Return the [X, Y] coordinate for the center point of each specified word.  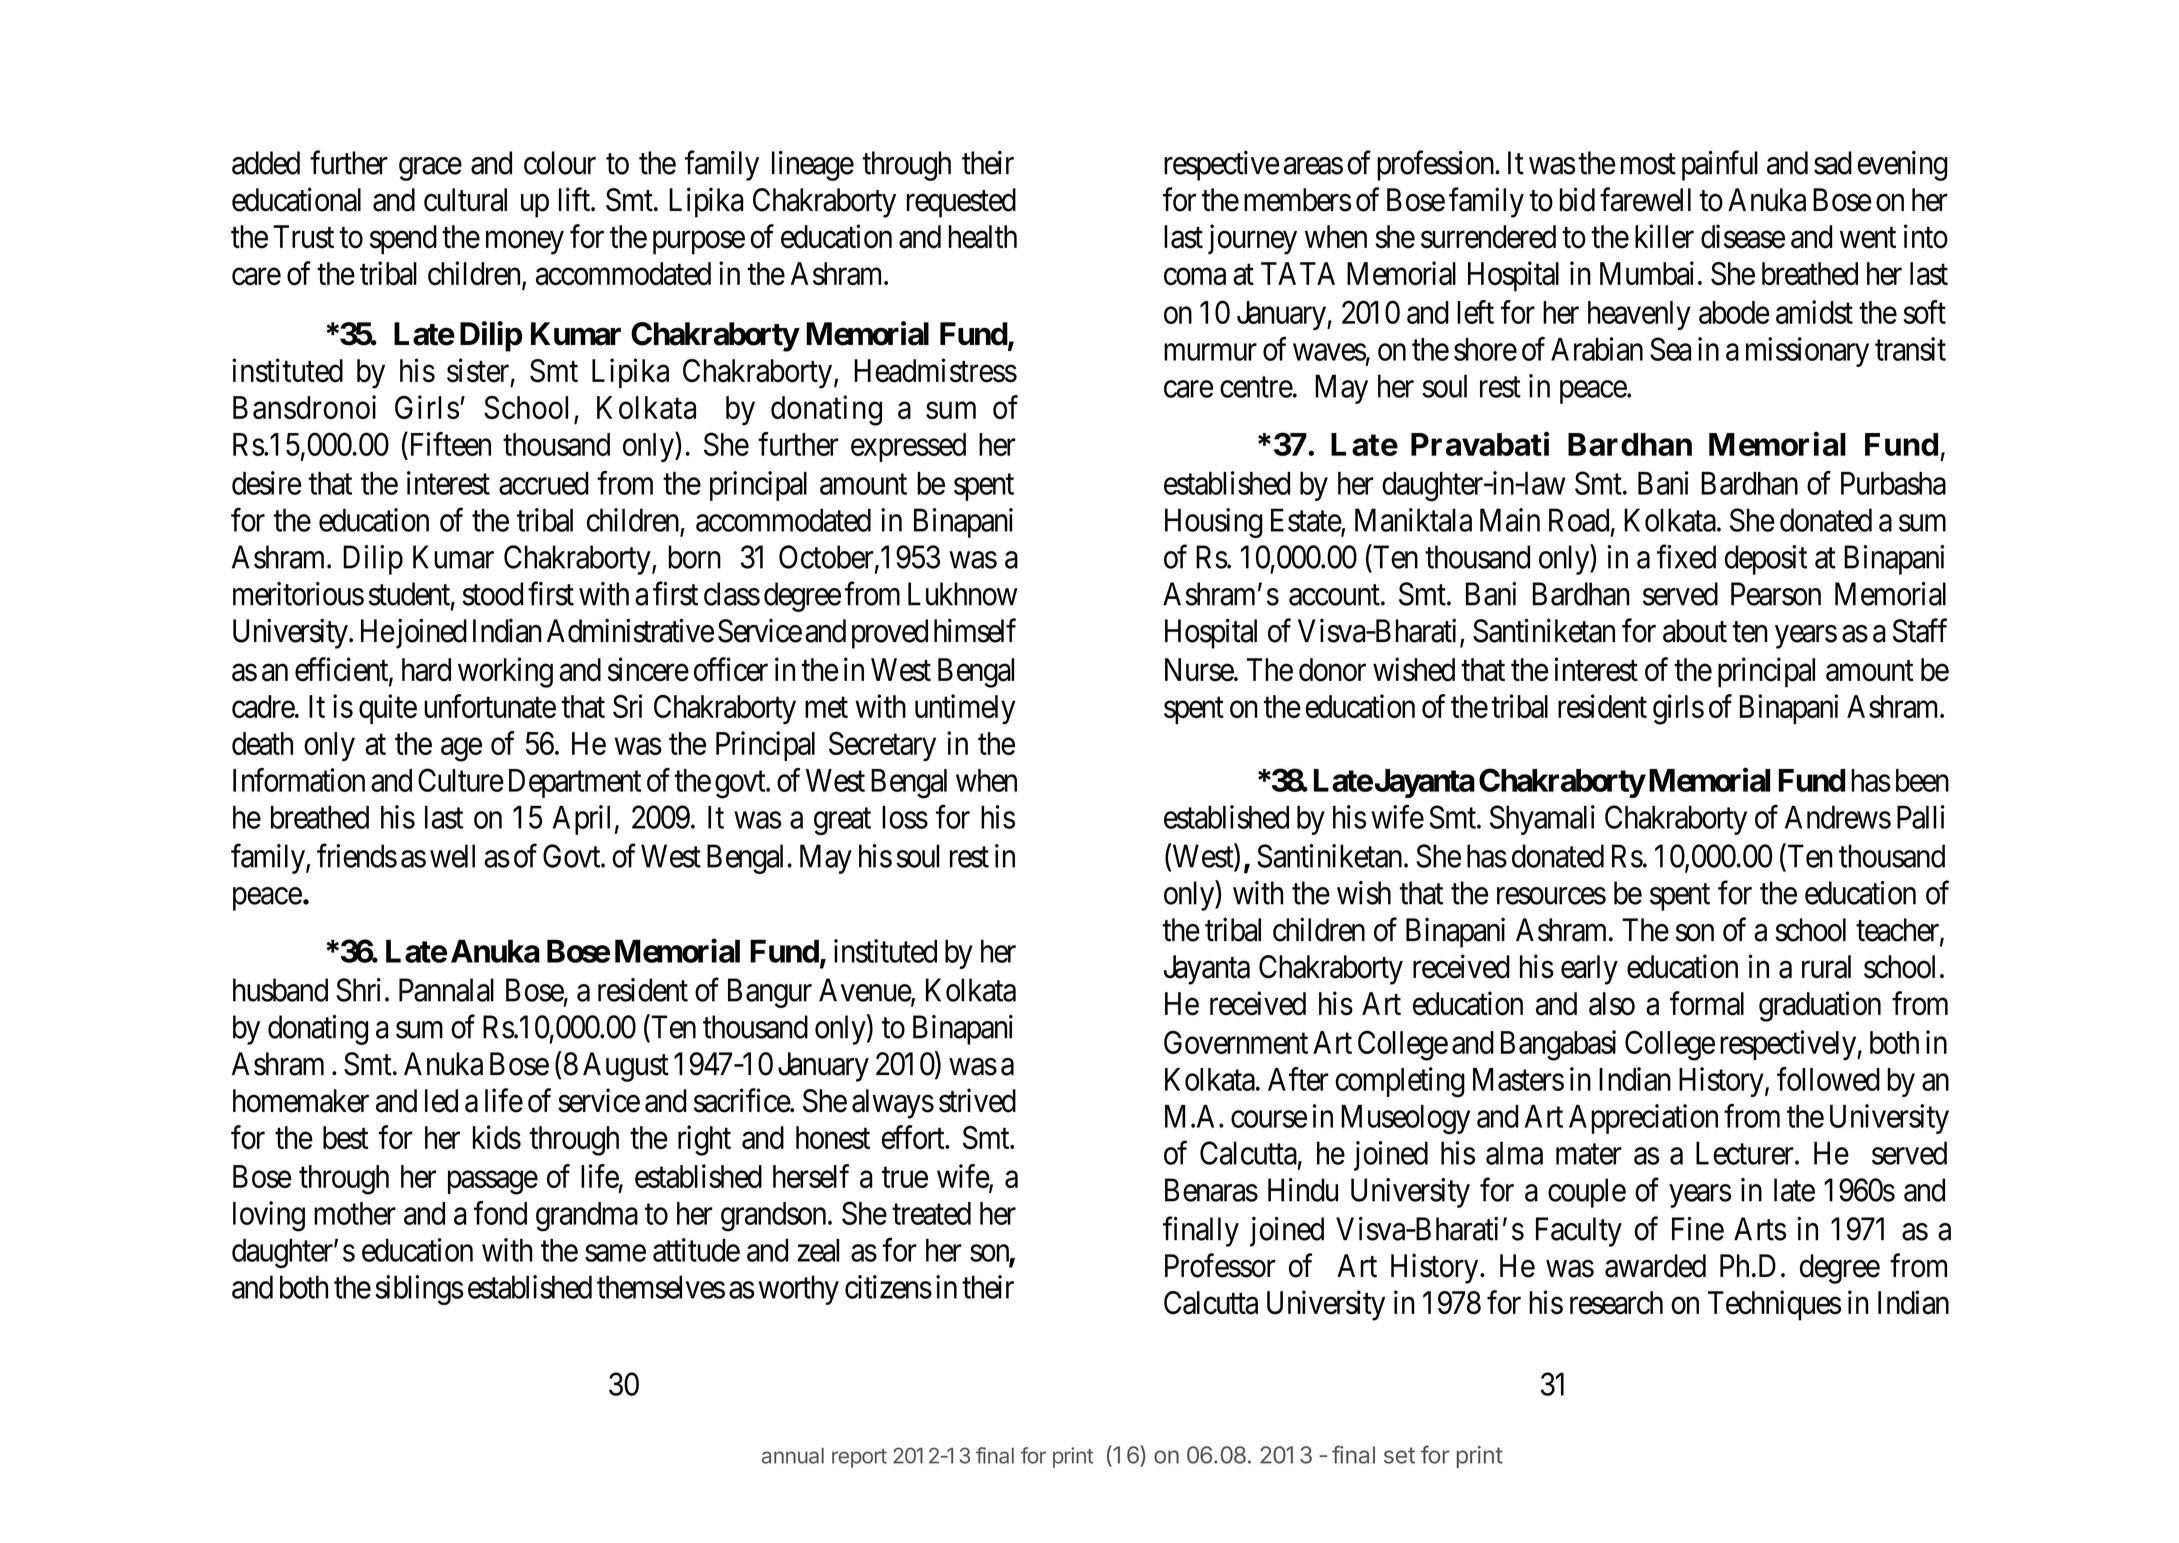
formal [1707, 1003]
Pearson [1776, 594]
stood [492, 594]
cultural [465, 200]
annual [793, 1456]
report [859, 1458]
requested [961, 203]
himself [975, 630]
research [1616, 1303]
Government [1236, 1042]
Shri [361, 990]
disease [1743, 236]
